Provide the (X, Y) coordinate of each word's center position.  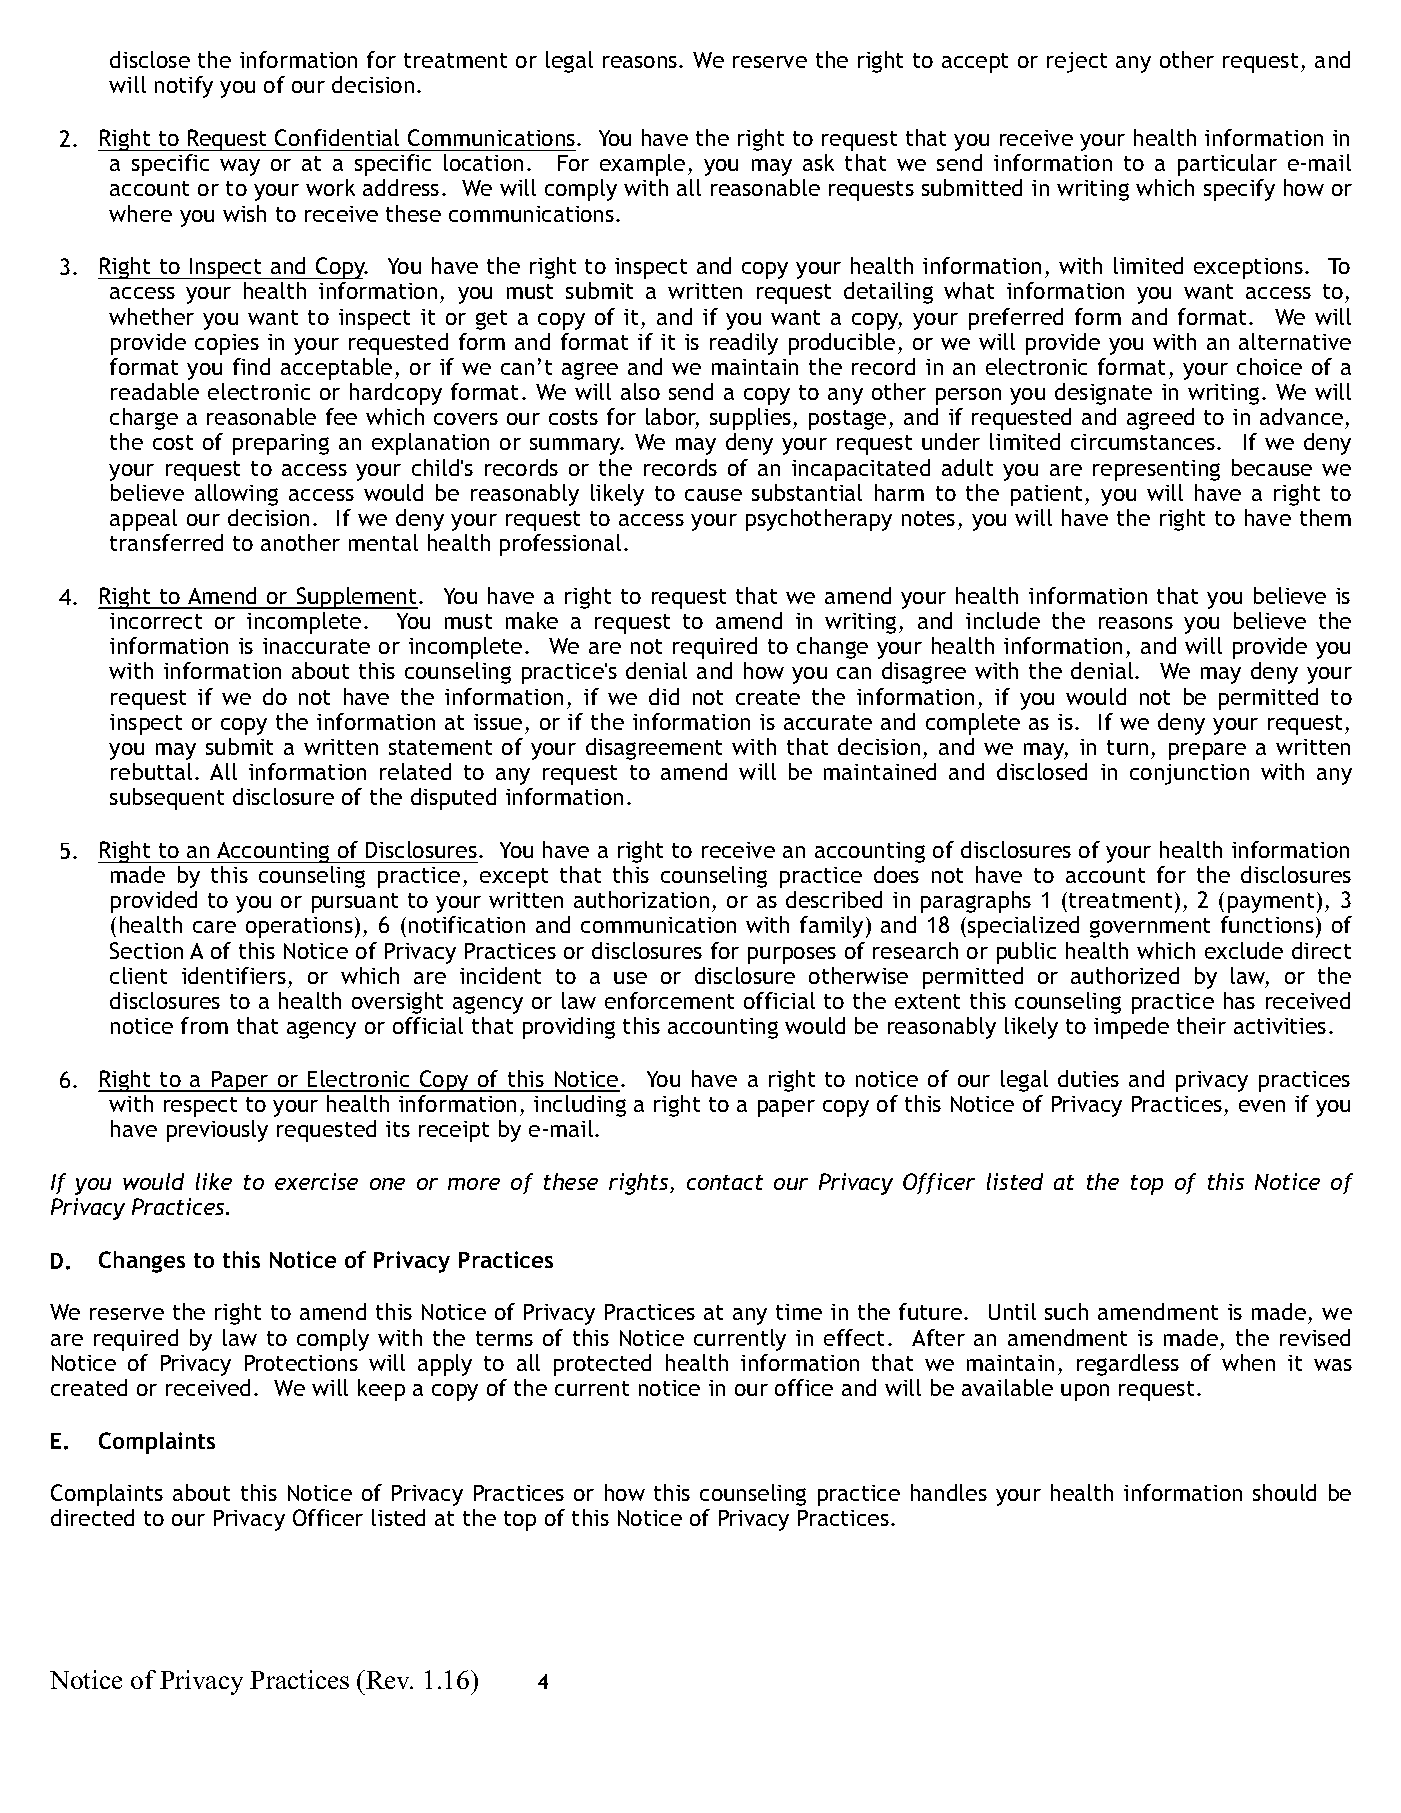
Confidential (337, 137)
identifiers (234, 975)
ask (818, 162)
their (1201, 1025)
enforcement (669, 1000)
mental (383, 542)
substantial (807, 492)
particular (1227, 165)
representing (1156, 470)
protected (602, 1365)
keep (381, 1390)
